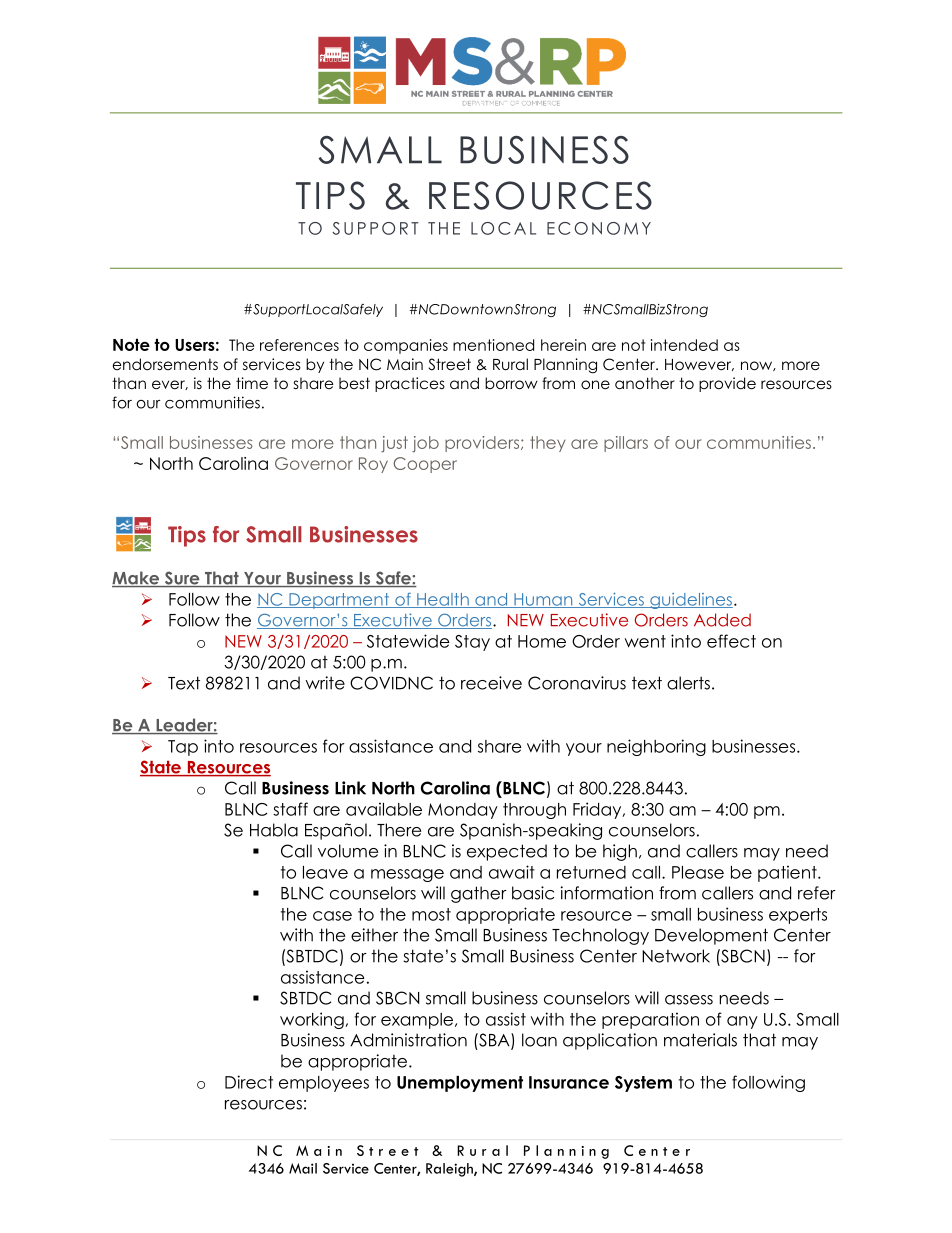 The height and width of the screenshot is (1233, 952). Describe the element at coordinates (493, 345) in the screenshot. I see `mentioned` at that location.
